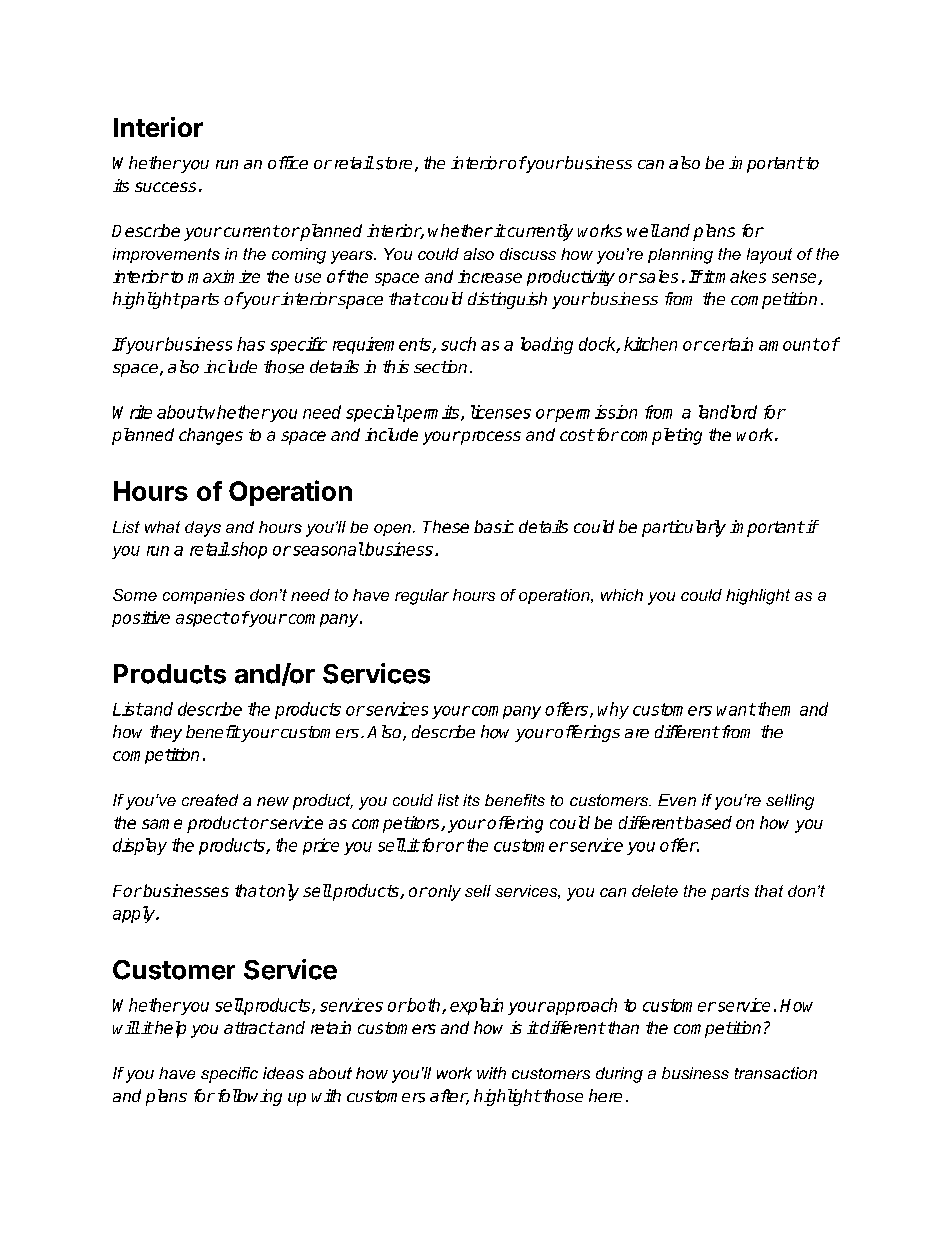  What do you see at coordinates (643, 230) in the screenshot?
I see `well` at bounding box center [643, 230].
